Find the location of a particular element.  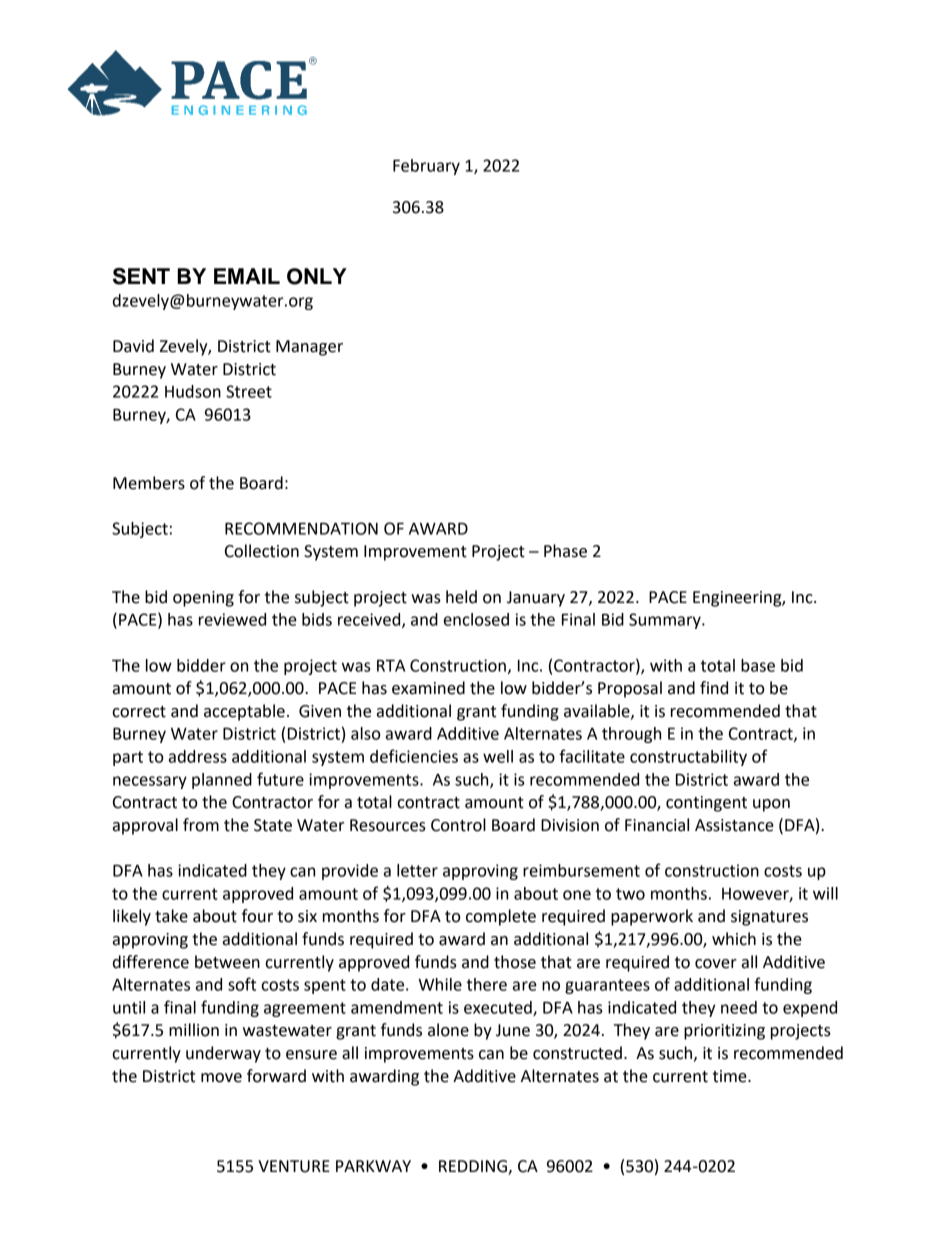

examined is located at coordinates (428, 688).
